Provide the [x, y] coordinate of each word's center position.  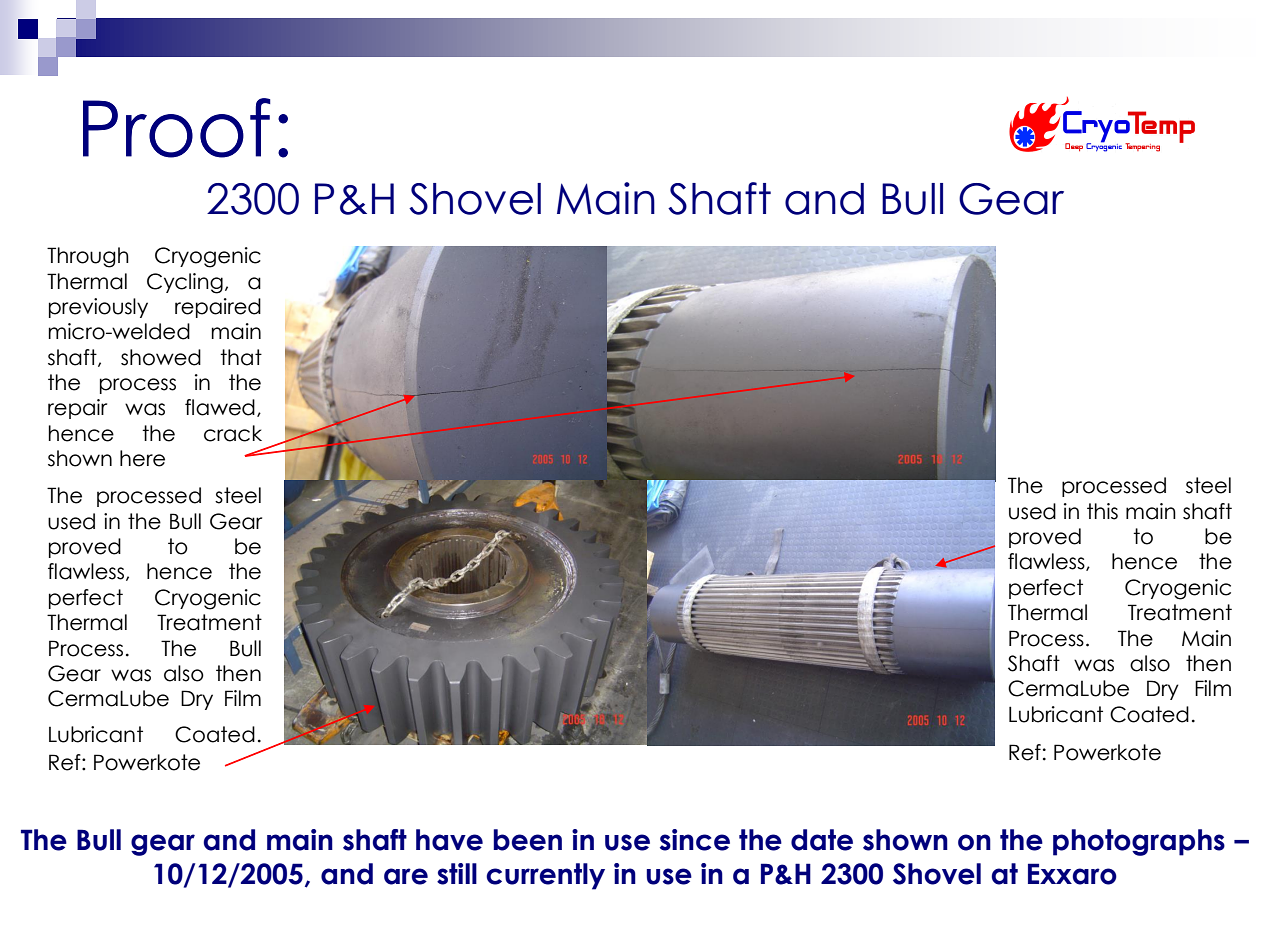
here [142, 458]
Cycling [185, 283]
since [695, 840]
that [241, 357]
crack [233, 433]
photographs [1139, 842]
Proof [177, 128]
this [1102, 511]
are [406, 876]
